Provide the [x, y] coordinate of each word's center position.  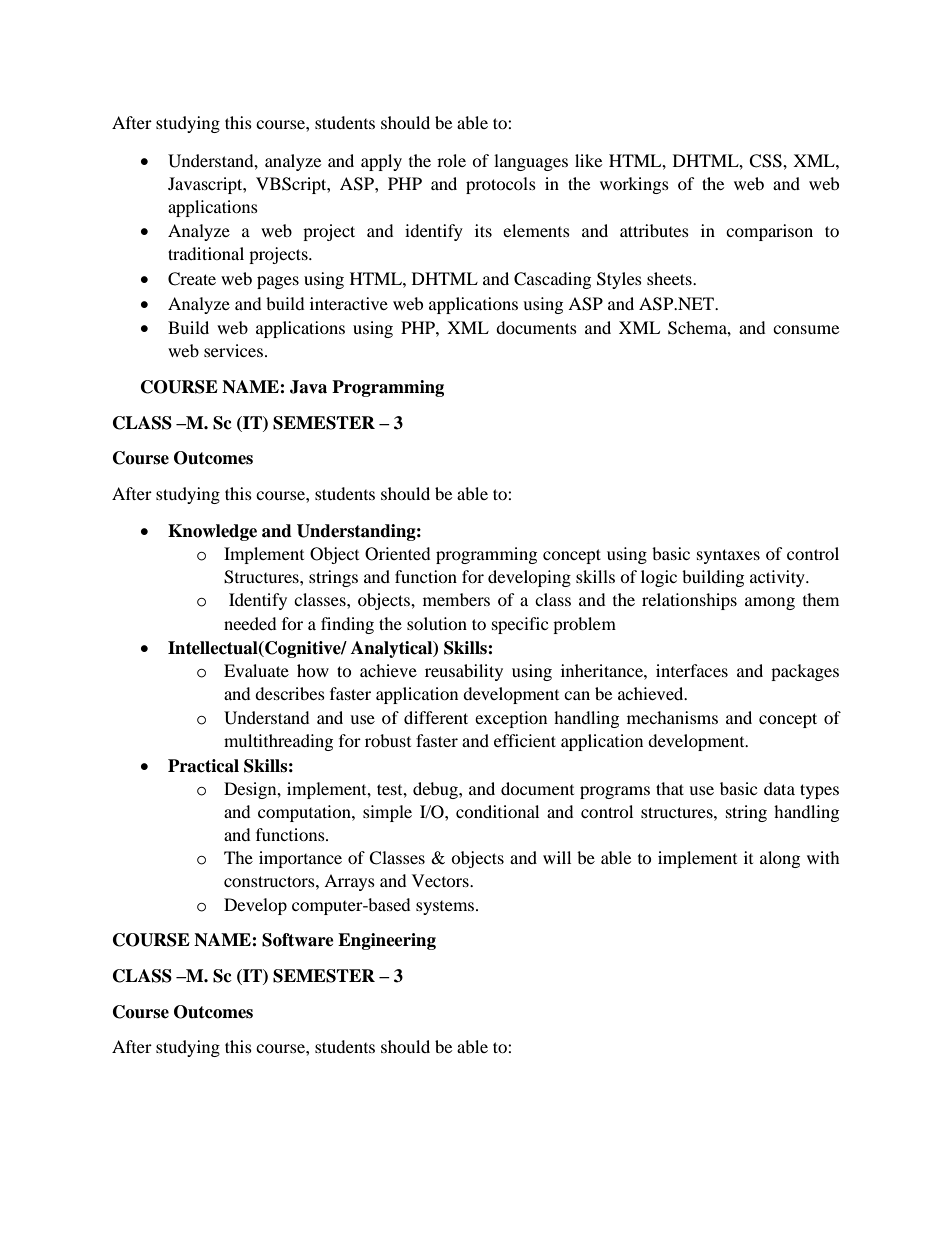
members [456, 599]
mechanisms [672, 717]
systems [446, 908]
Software [298, 940]
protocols [501, 185]
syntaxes [728, 556]
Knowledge [212, 532]
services [233, 350]
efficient [525, 740]
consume [806, 329]
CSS [766, 161]
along [780, 859]
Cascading [552, 280]
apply [381, 162]
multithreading [278, 742]
